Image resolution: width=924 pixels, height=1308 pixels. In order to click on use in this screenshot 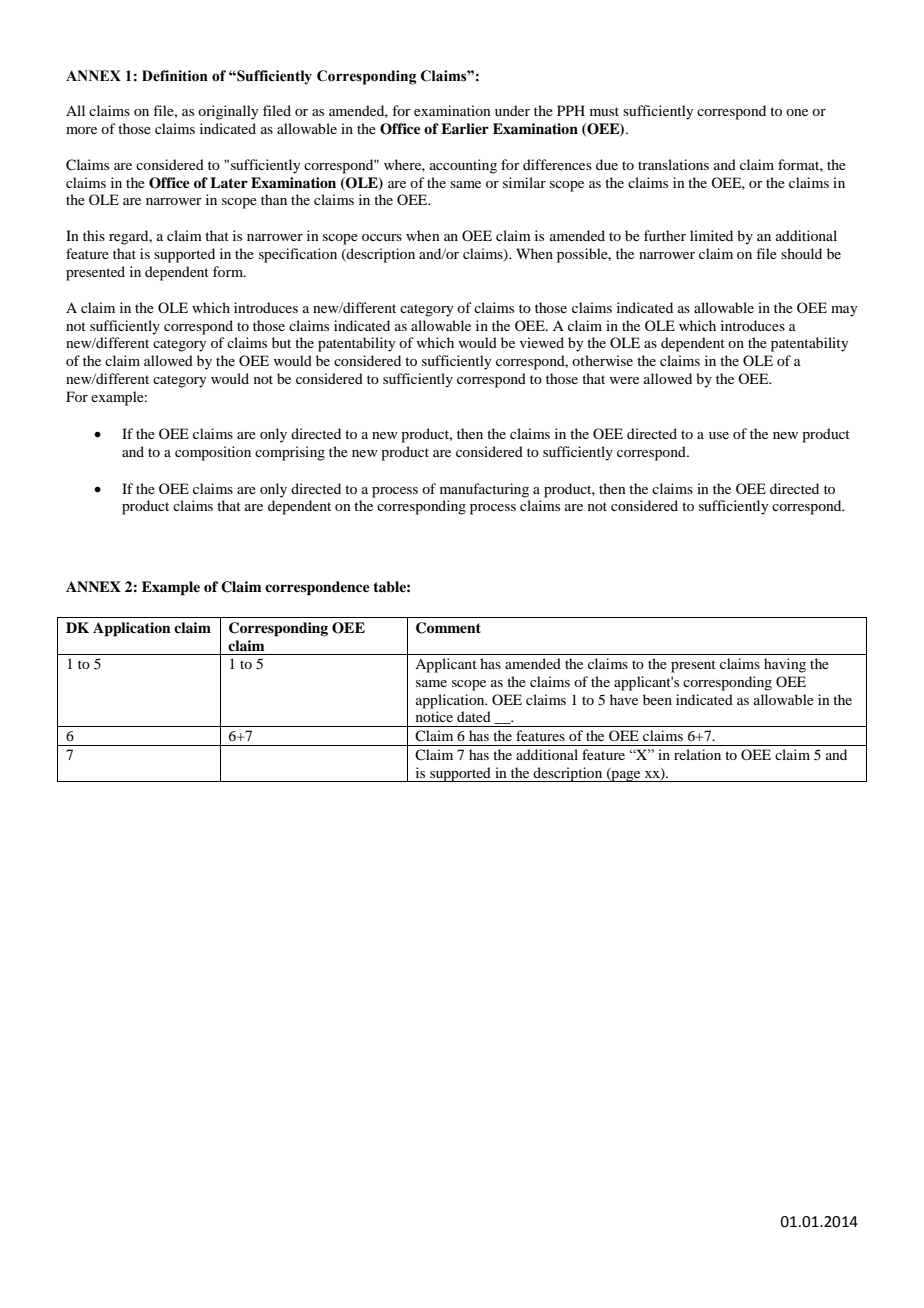, I will do `click(719, 435)`.
